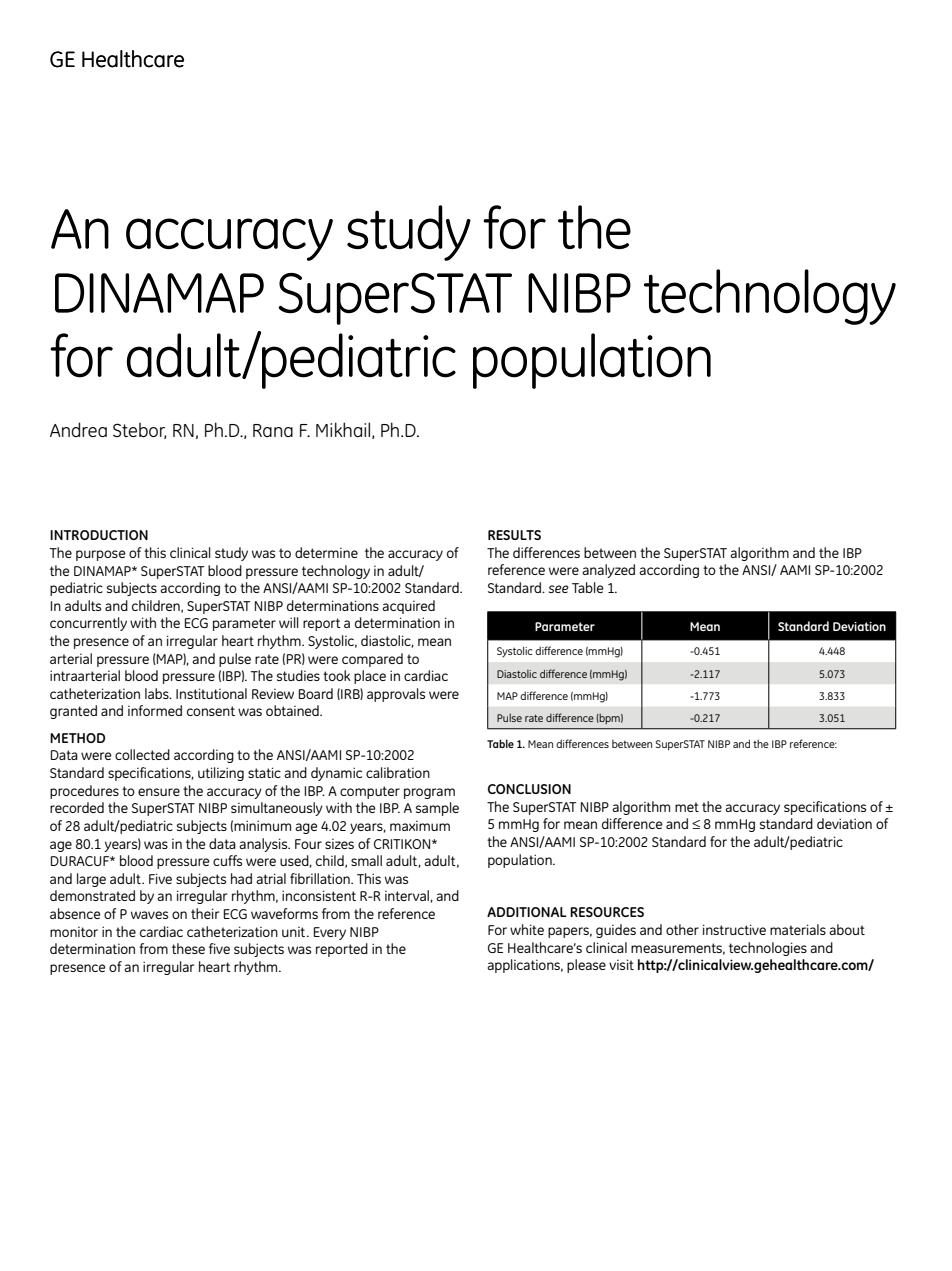 The width and height of the image is (952, 1271). I want to click on instructive, so click(734, 929).
